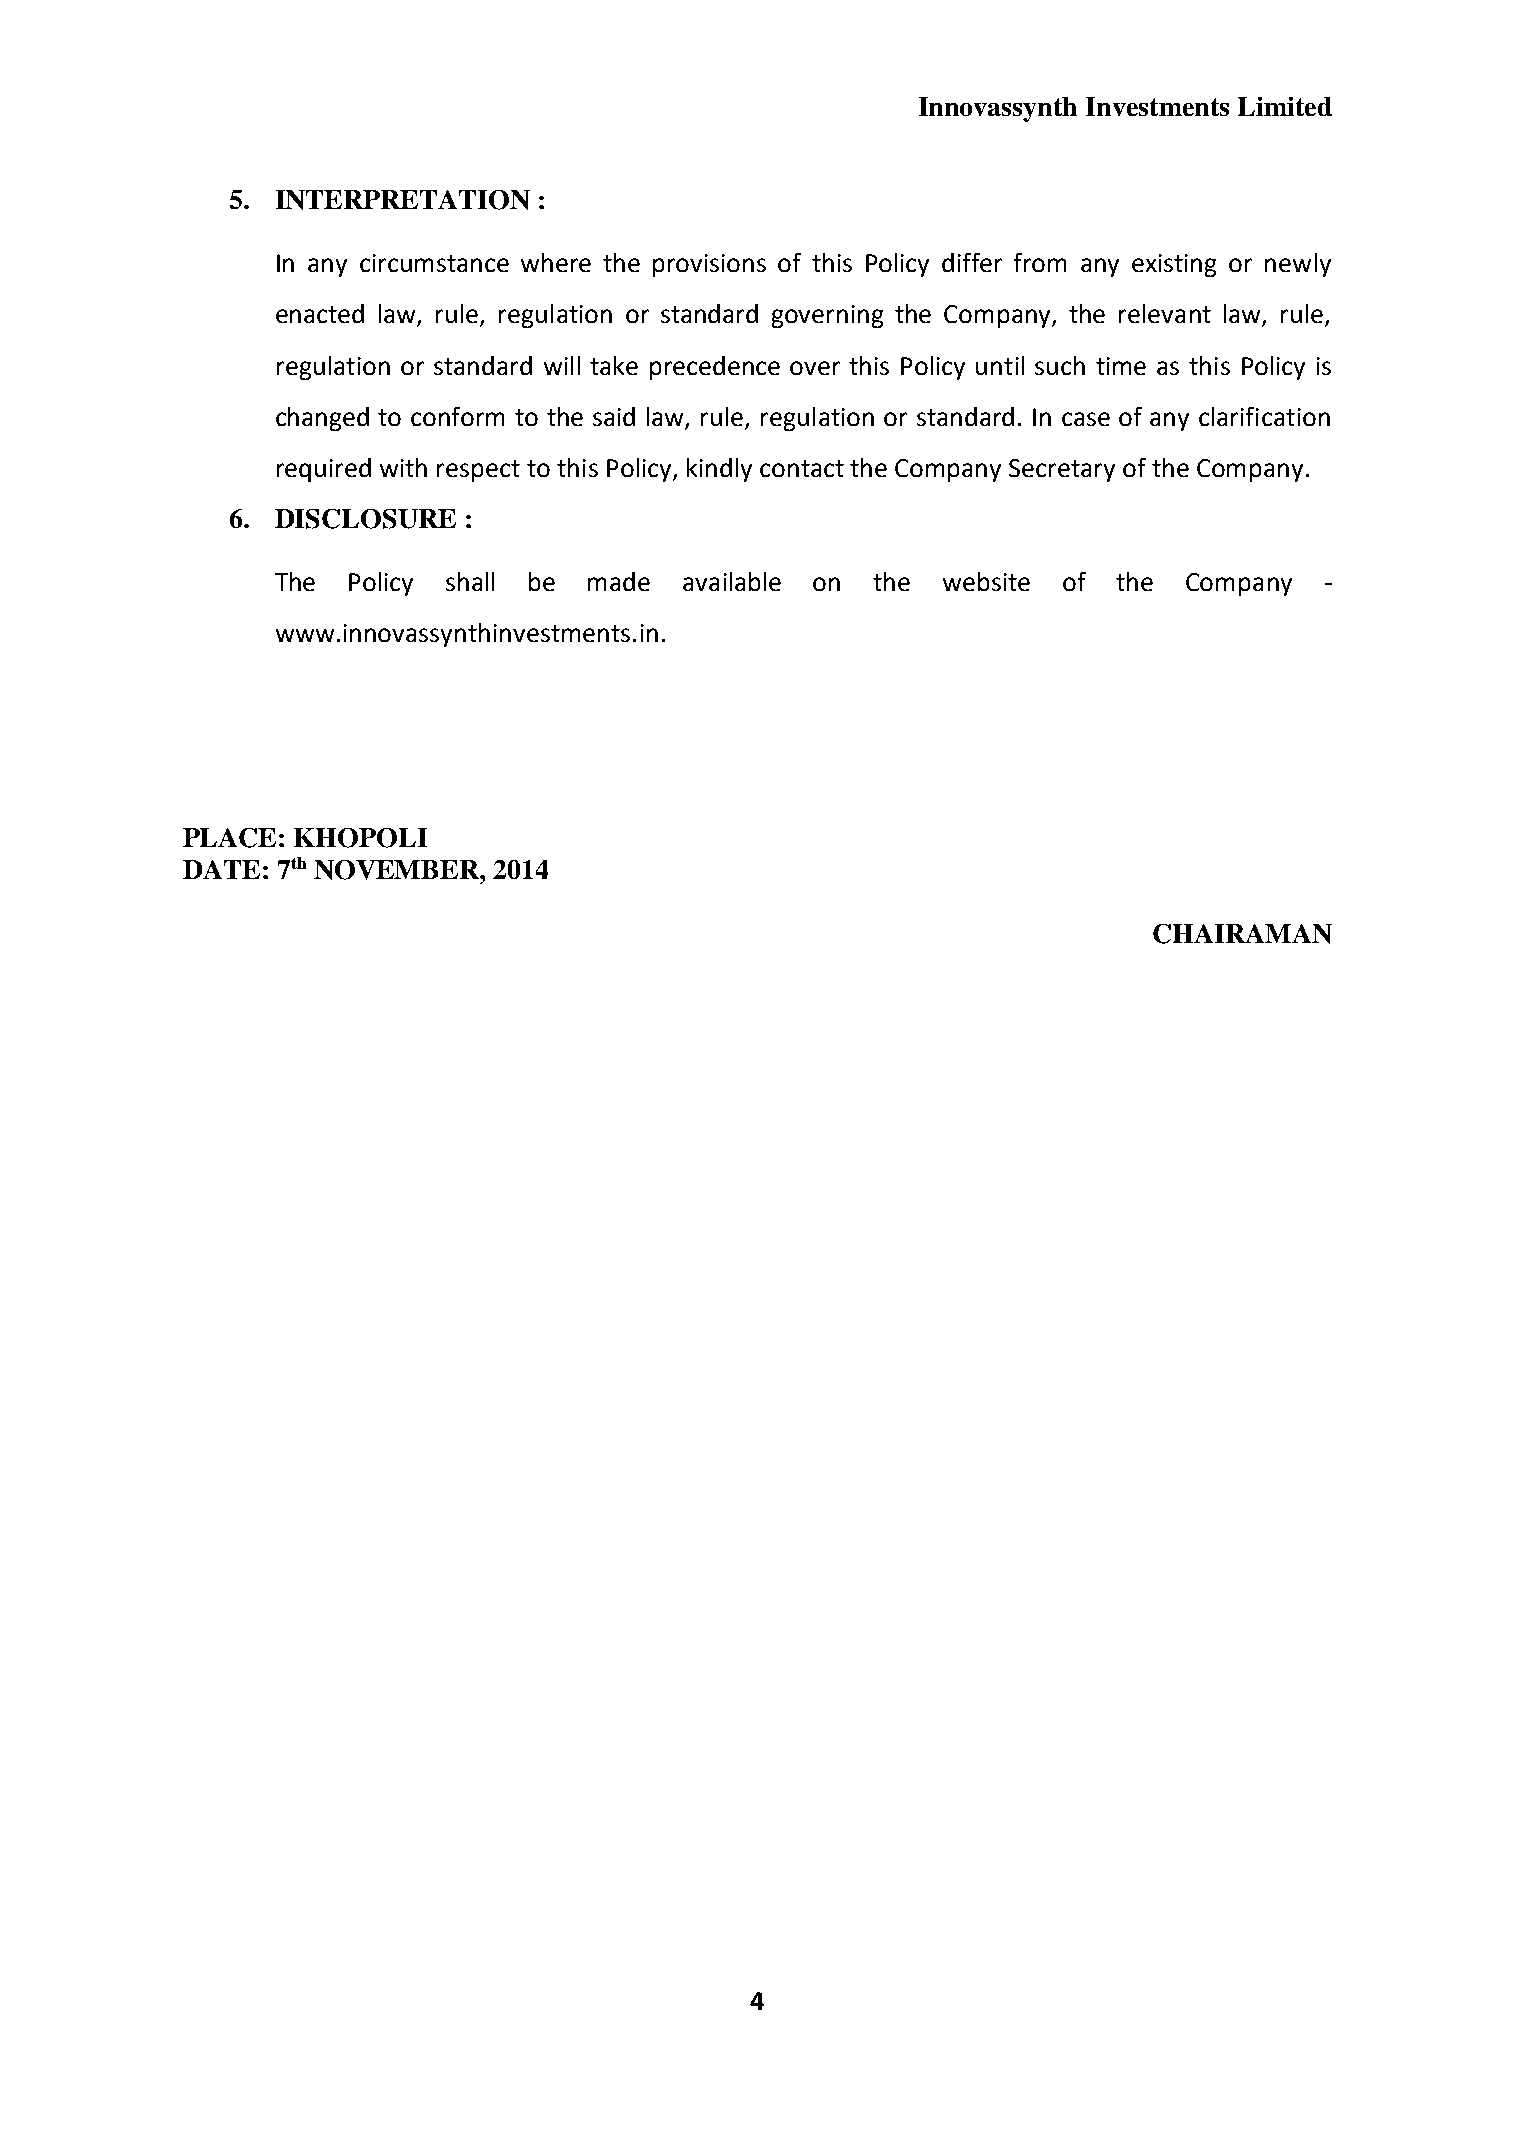 The image size is (1515, 2142). Describe the element at coordinates (403, 200) in the image. I see `INTERPRETATION` at that location.
